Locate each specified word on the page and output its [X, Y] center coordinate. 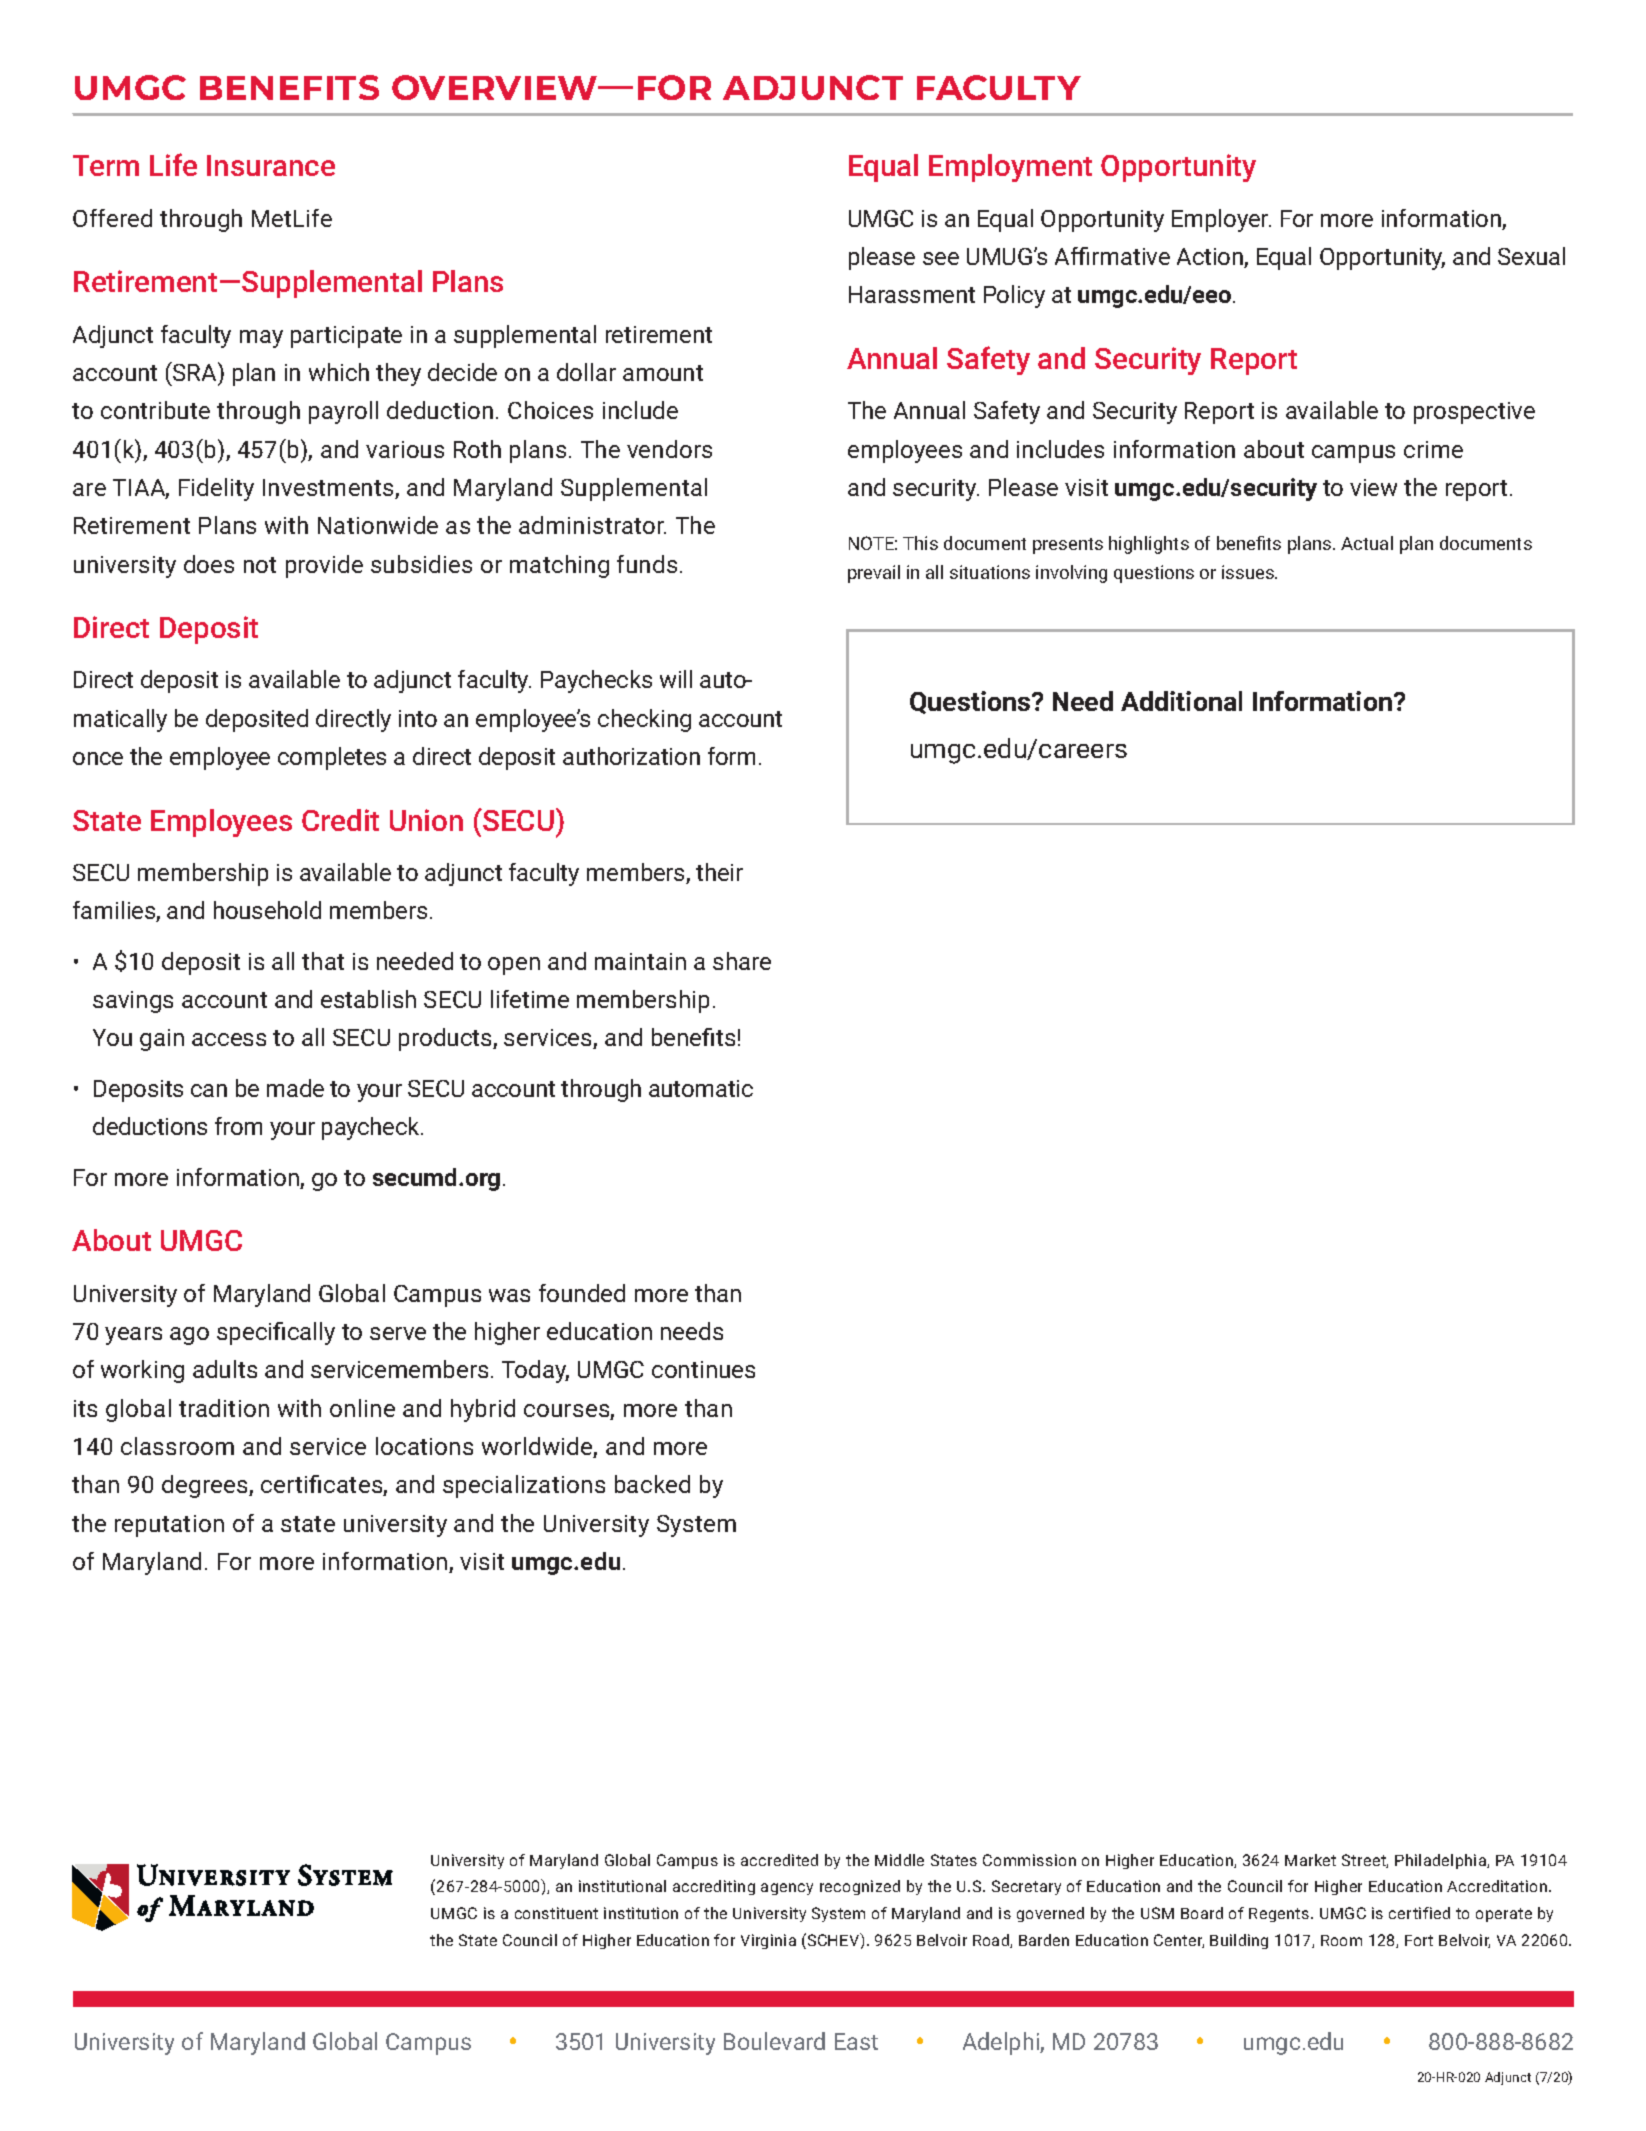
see [941, 258]
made [295, 1088]
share [742, 961]
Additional [1181, 701]
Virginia [768, 1941]
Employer [1221, 220]
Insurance [271, 165]
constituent [556, 1913]
